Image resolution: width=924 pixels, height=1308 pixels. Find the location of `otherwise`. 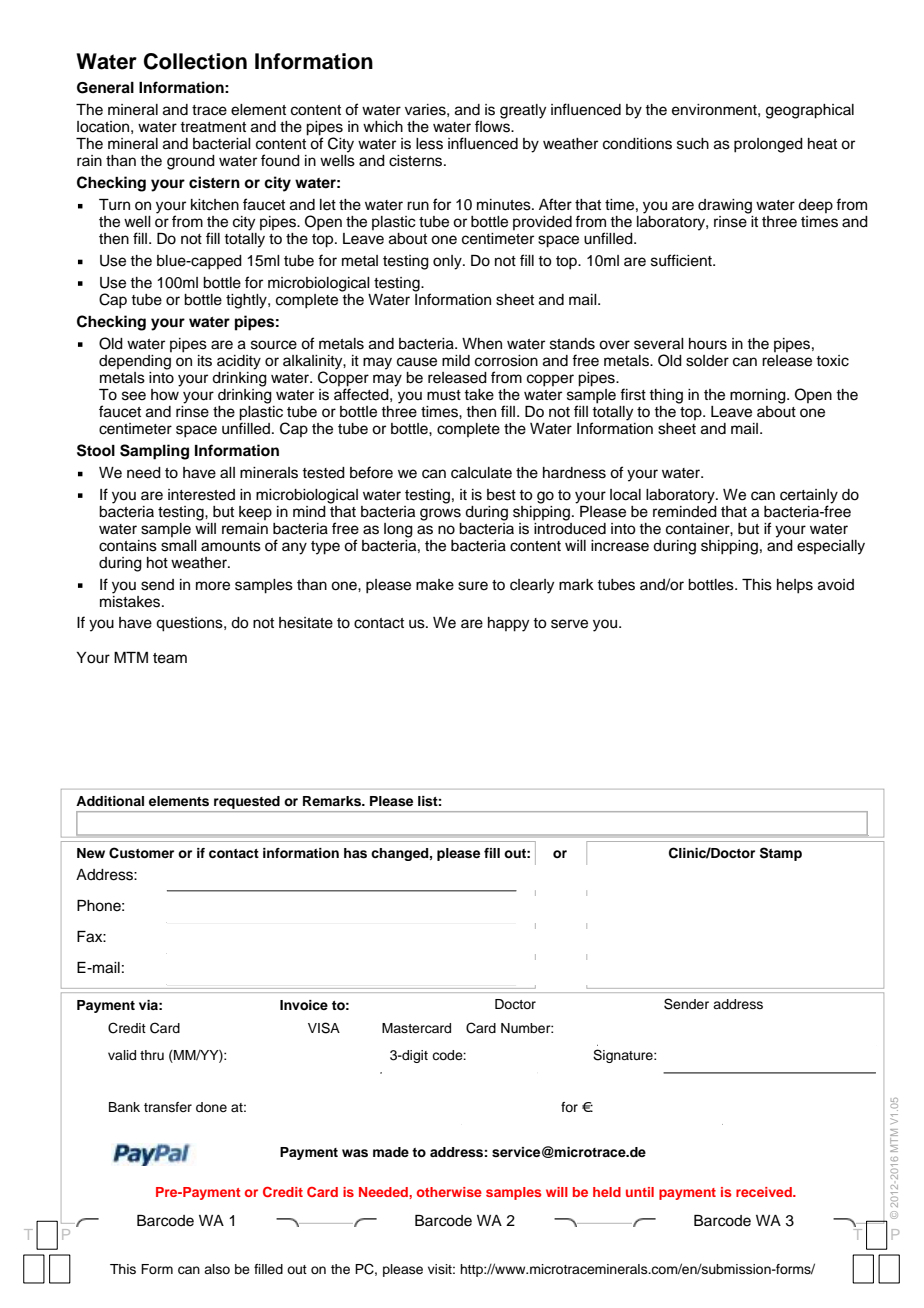

otherwise is located at coordinates (449, 1192).
